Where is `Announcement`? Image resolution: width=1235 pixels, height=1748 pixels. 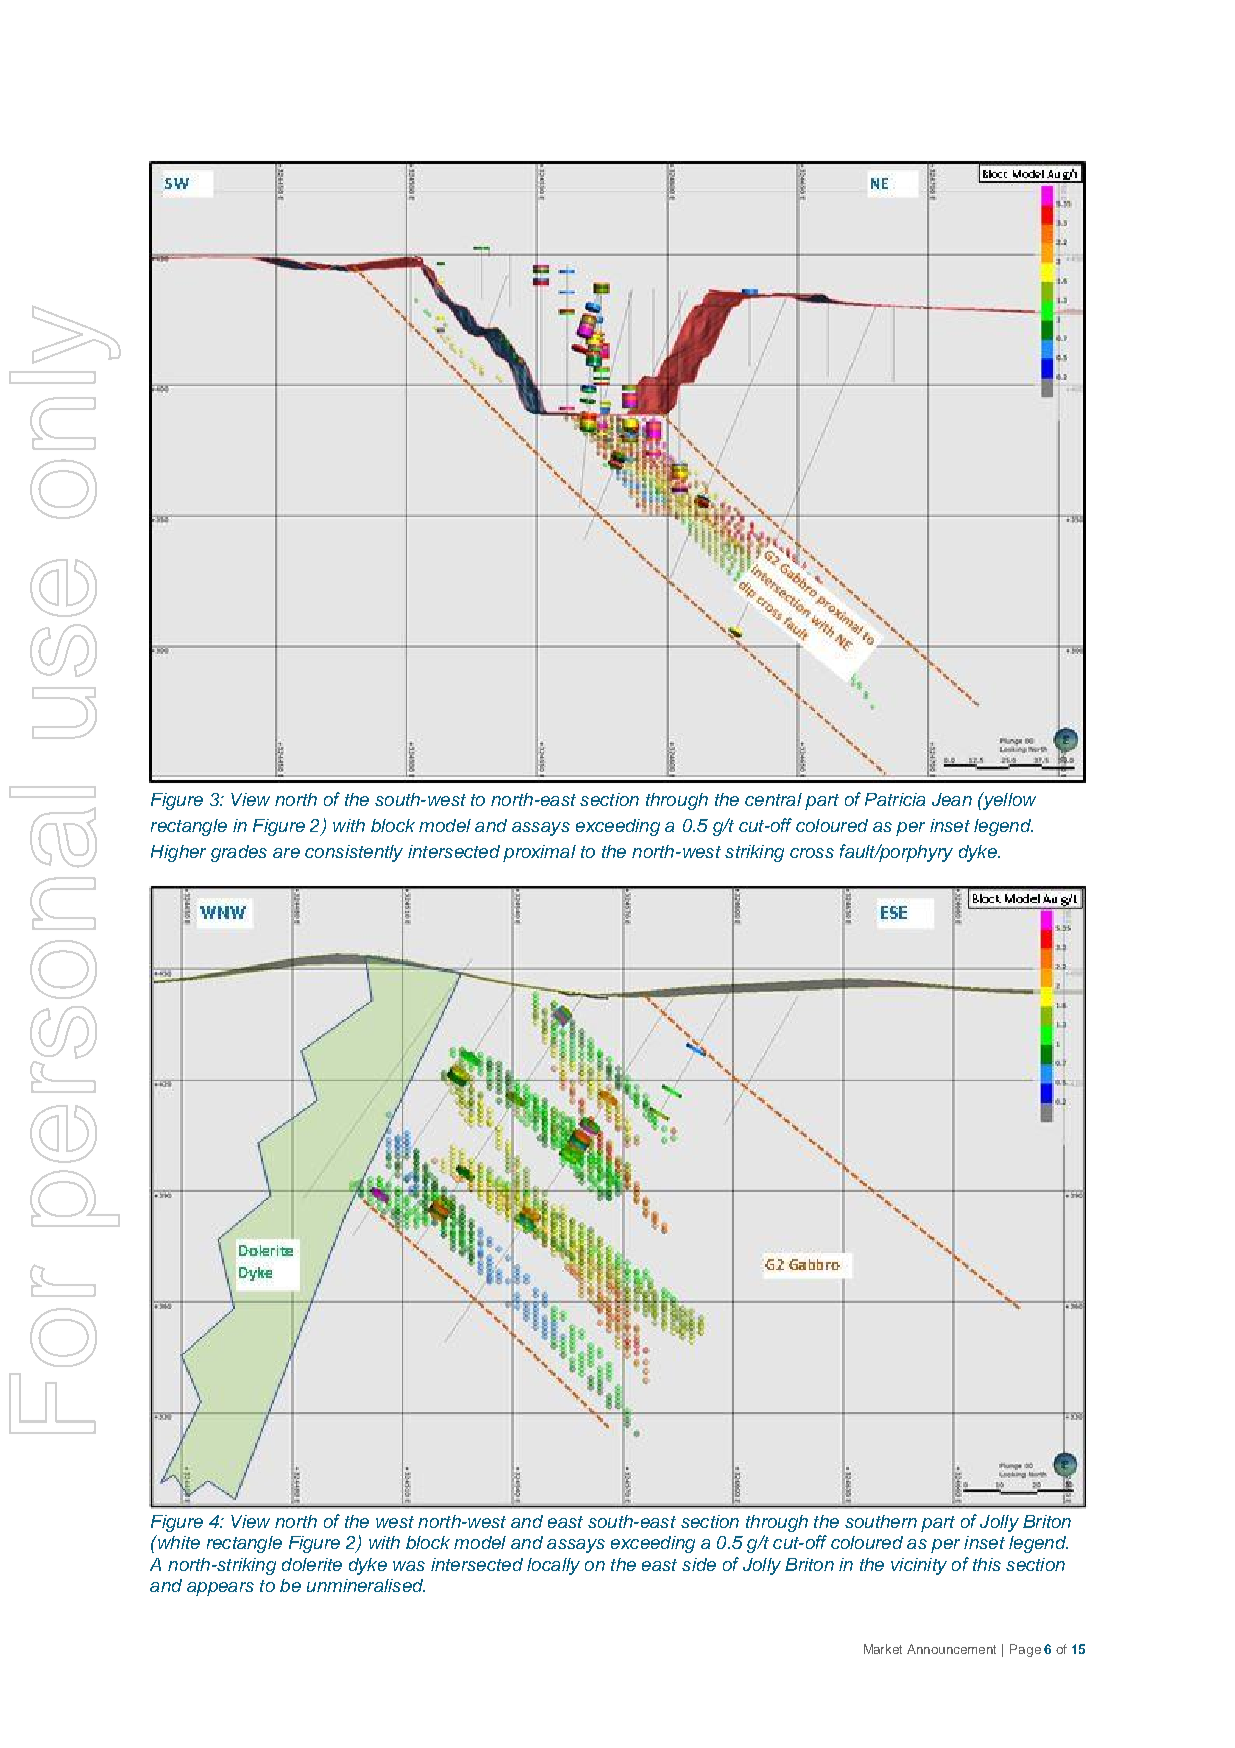 Announcement is located at coordinates (951, 1649).
